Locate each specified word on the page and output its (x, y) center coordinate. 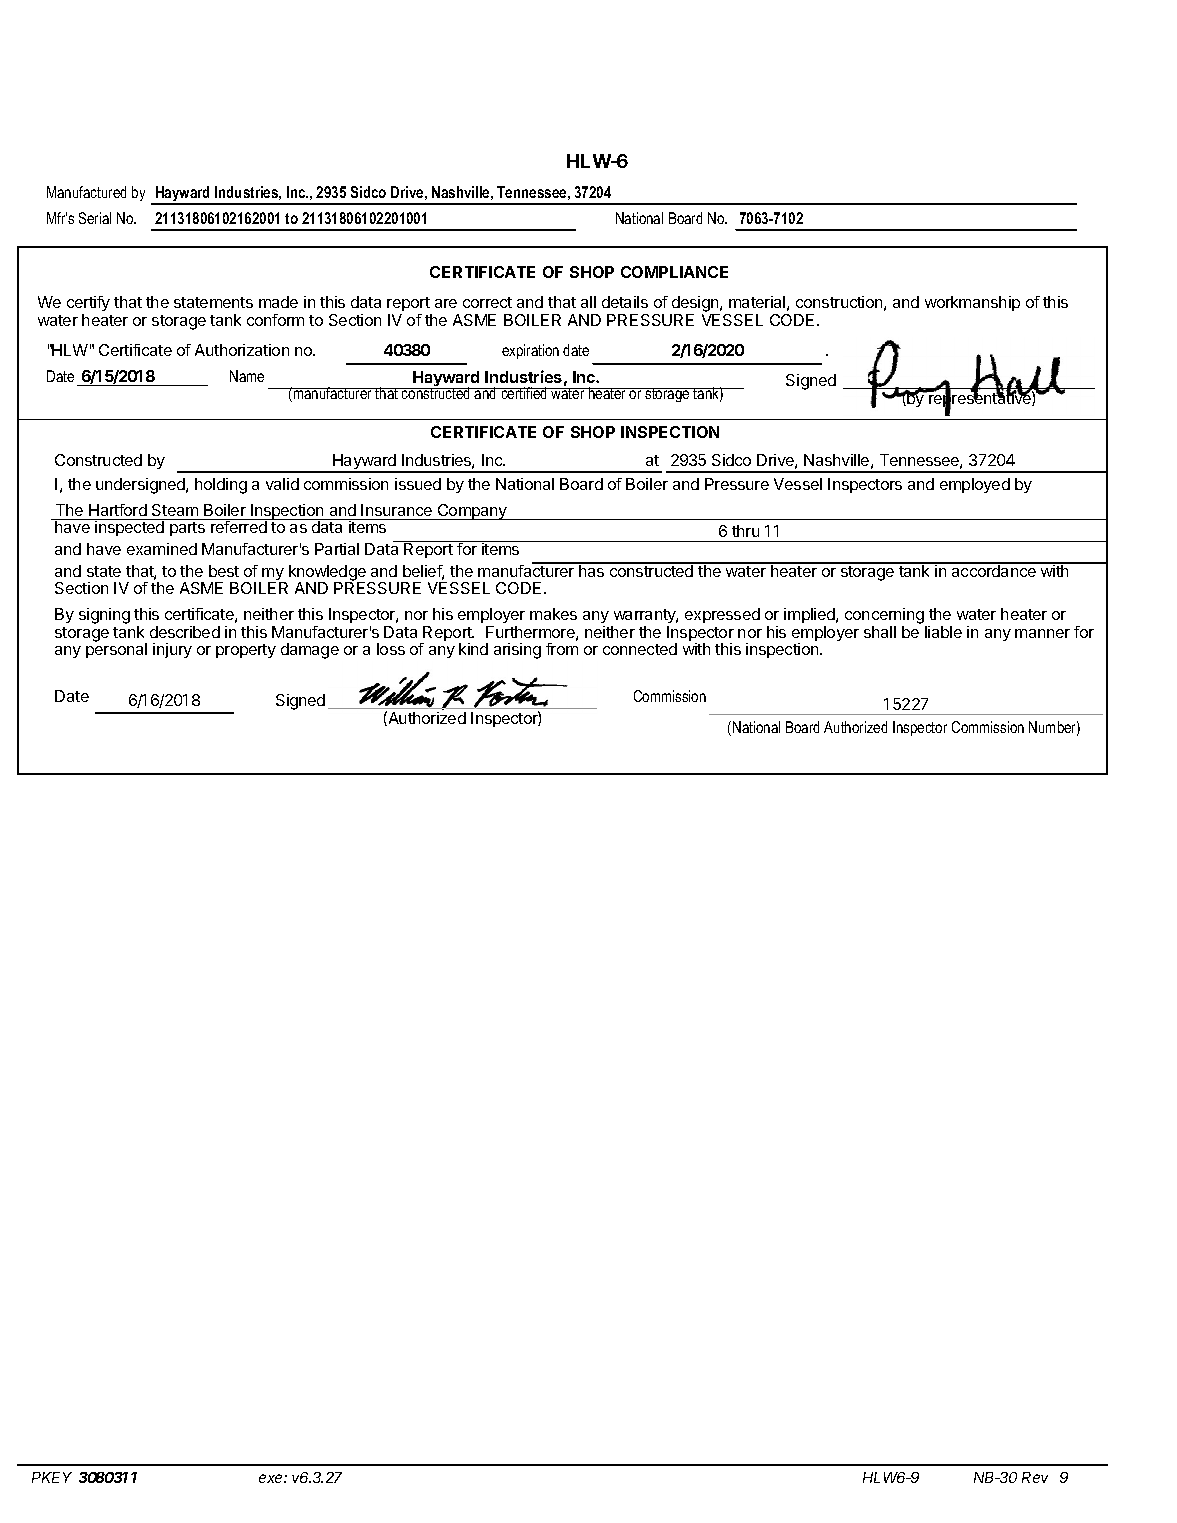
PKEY (52, 1477)
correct (487, 302)
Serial (95, 218)
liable (943, 632)
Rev (1035, 1477)
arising (517, 651)
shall (880, 632)
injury (172, 650)
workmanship (972, 303)
